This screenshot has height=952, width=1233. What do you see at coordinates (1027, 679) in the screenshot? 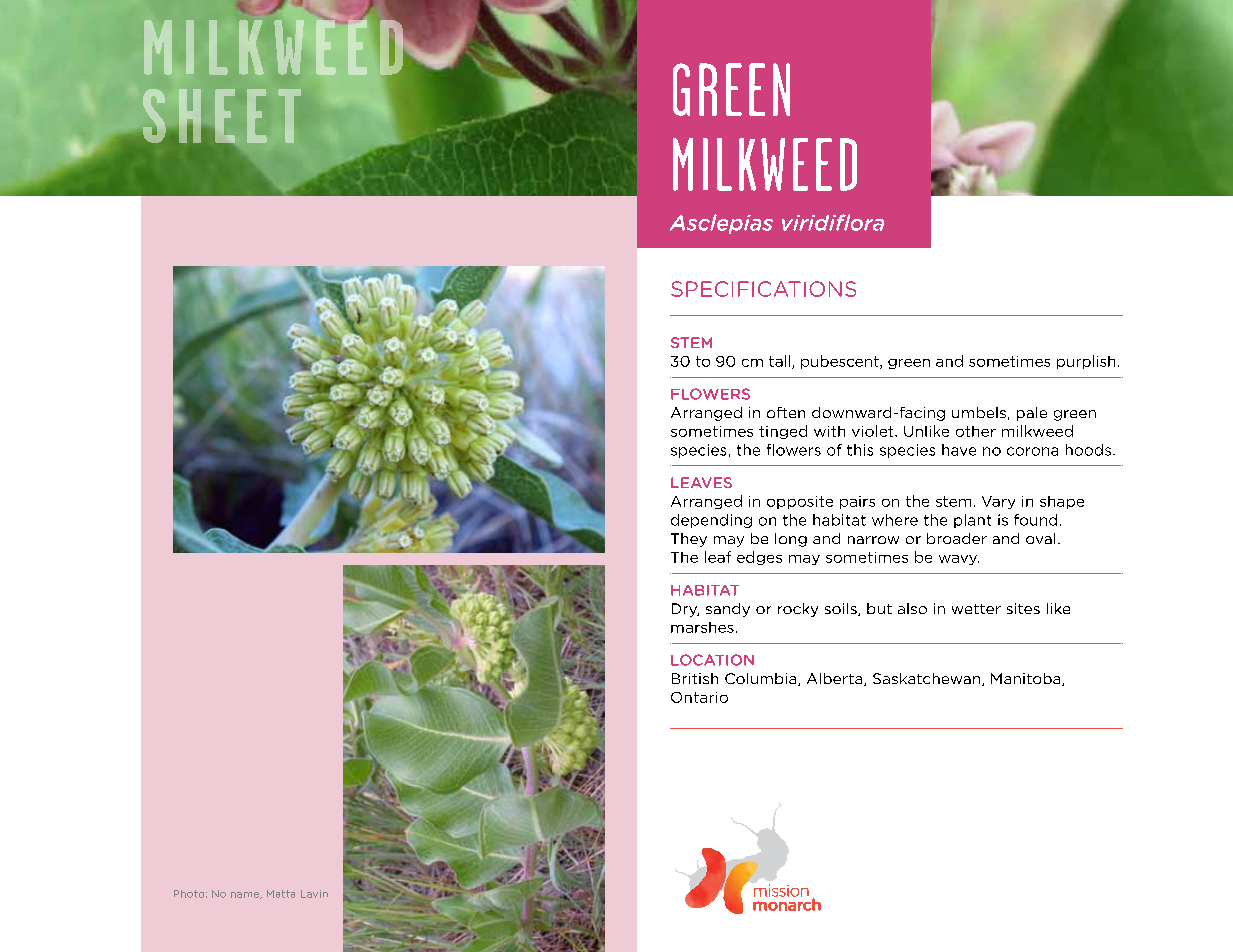
I see `Manitoba` at bounding box center [1027, 679].
